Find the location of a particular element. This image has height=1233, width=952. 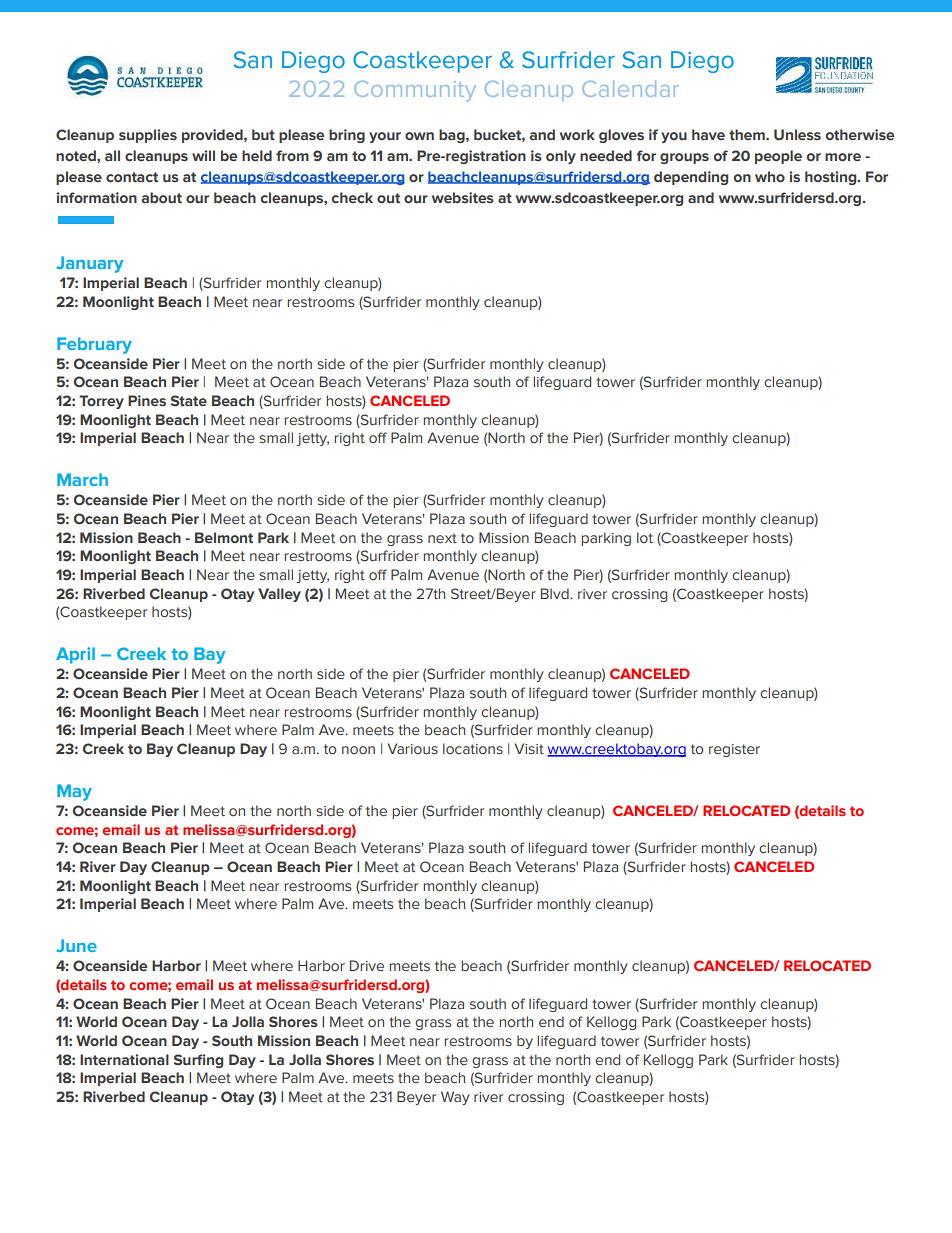

International is located at coordinates (124, 1060).
